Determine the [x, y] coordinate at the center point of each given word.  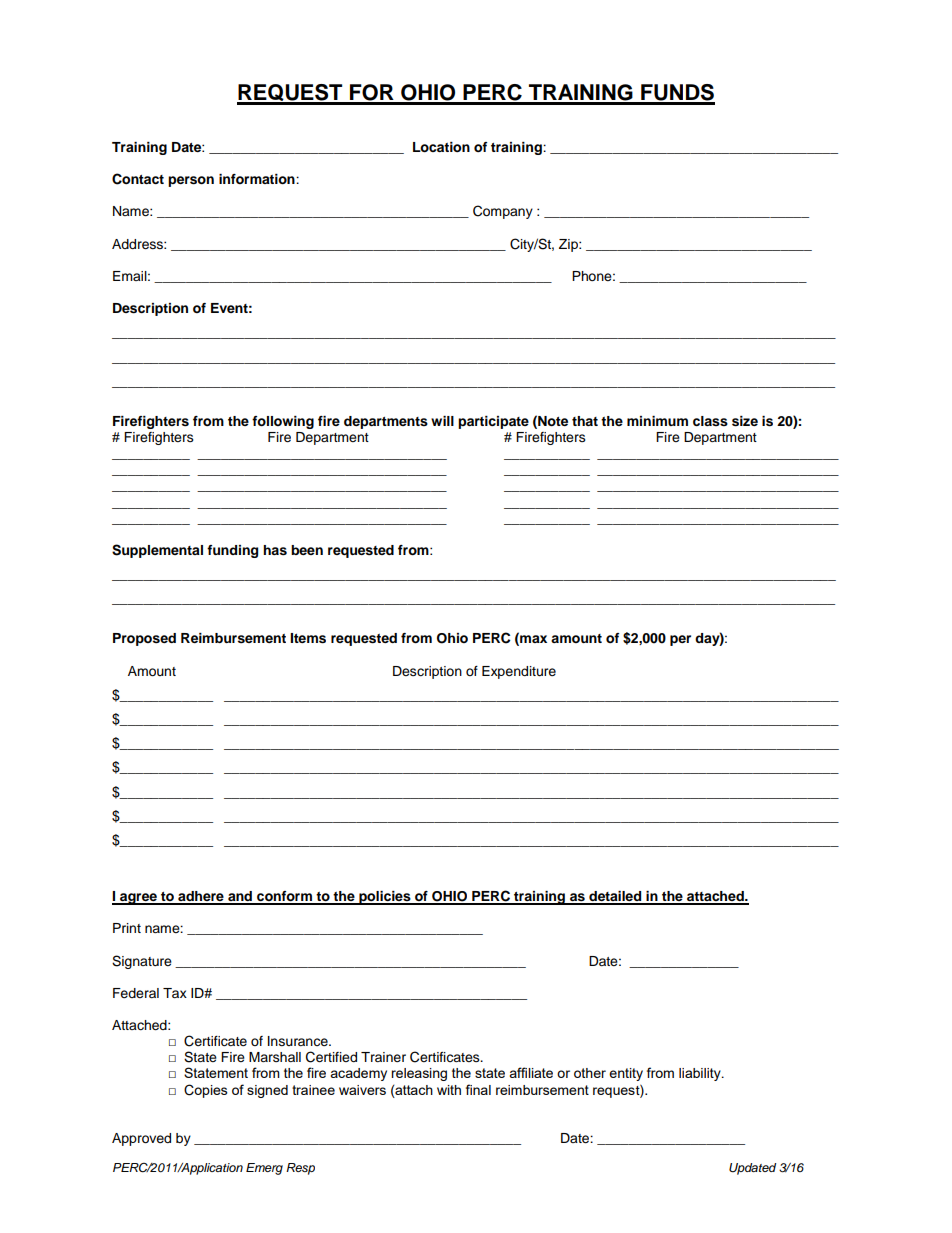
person [191, 181]
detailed [615, 897]
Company [503, 212]
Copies [206, 1091]
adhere [201, 897]
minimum [657, 421]
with [449, 1090]
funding [232, 551]
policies [385, 898]
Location [441, 147]
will [442, 421]
